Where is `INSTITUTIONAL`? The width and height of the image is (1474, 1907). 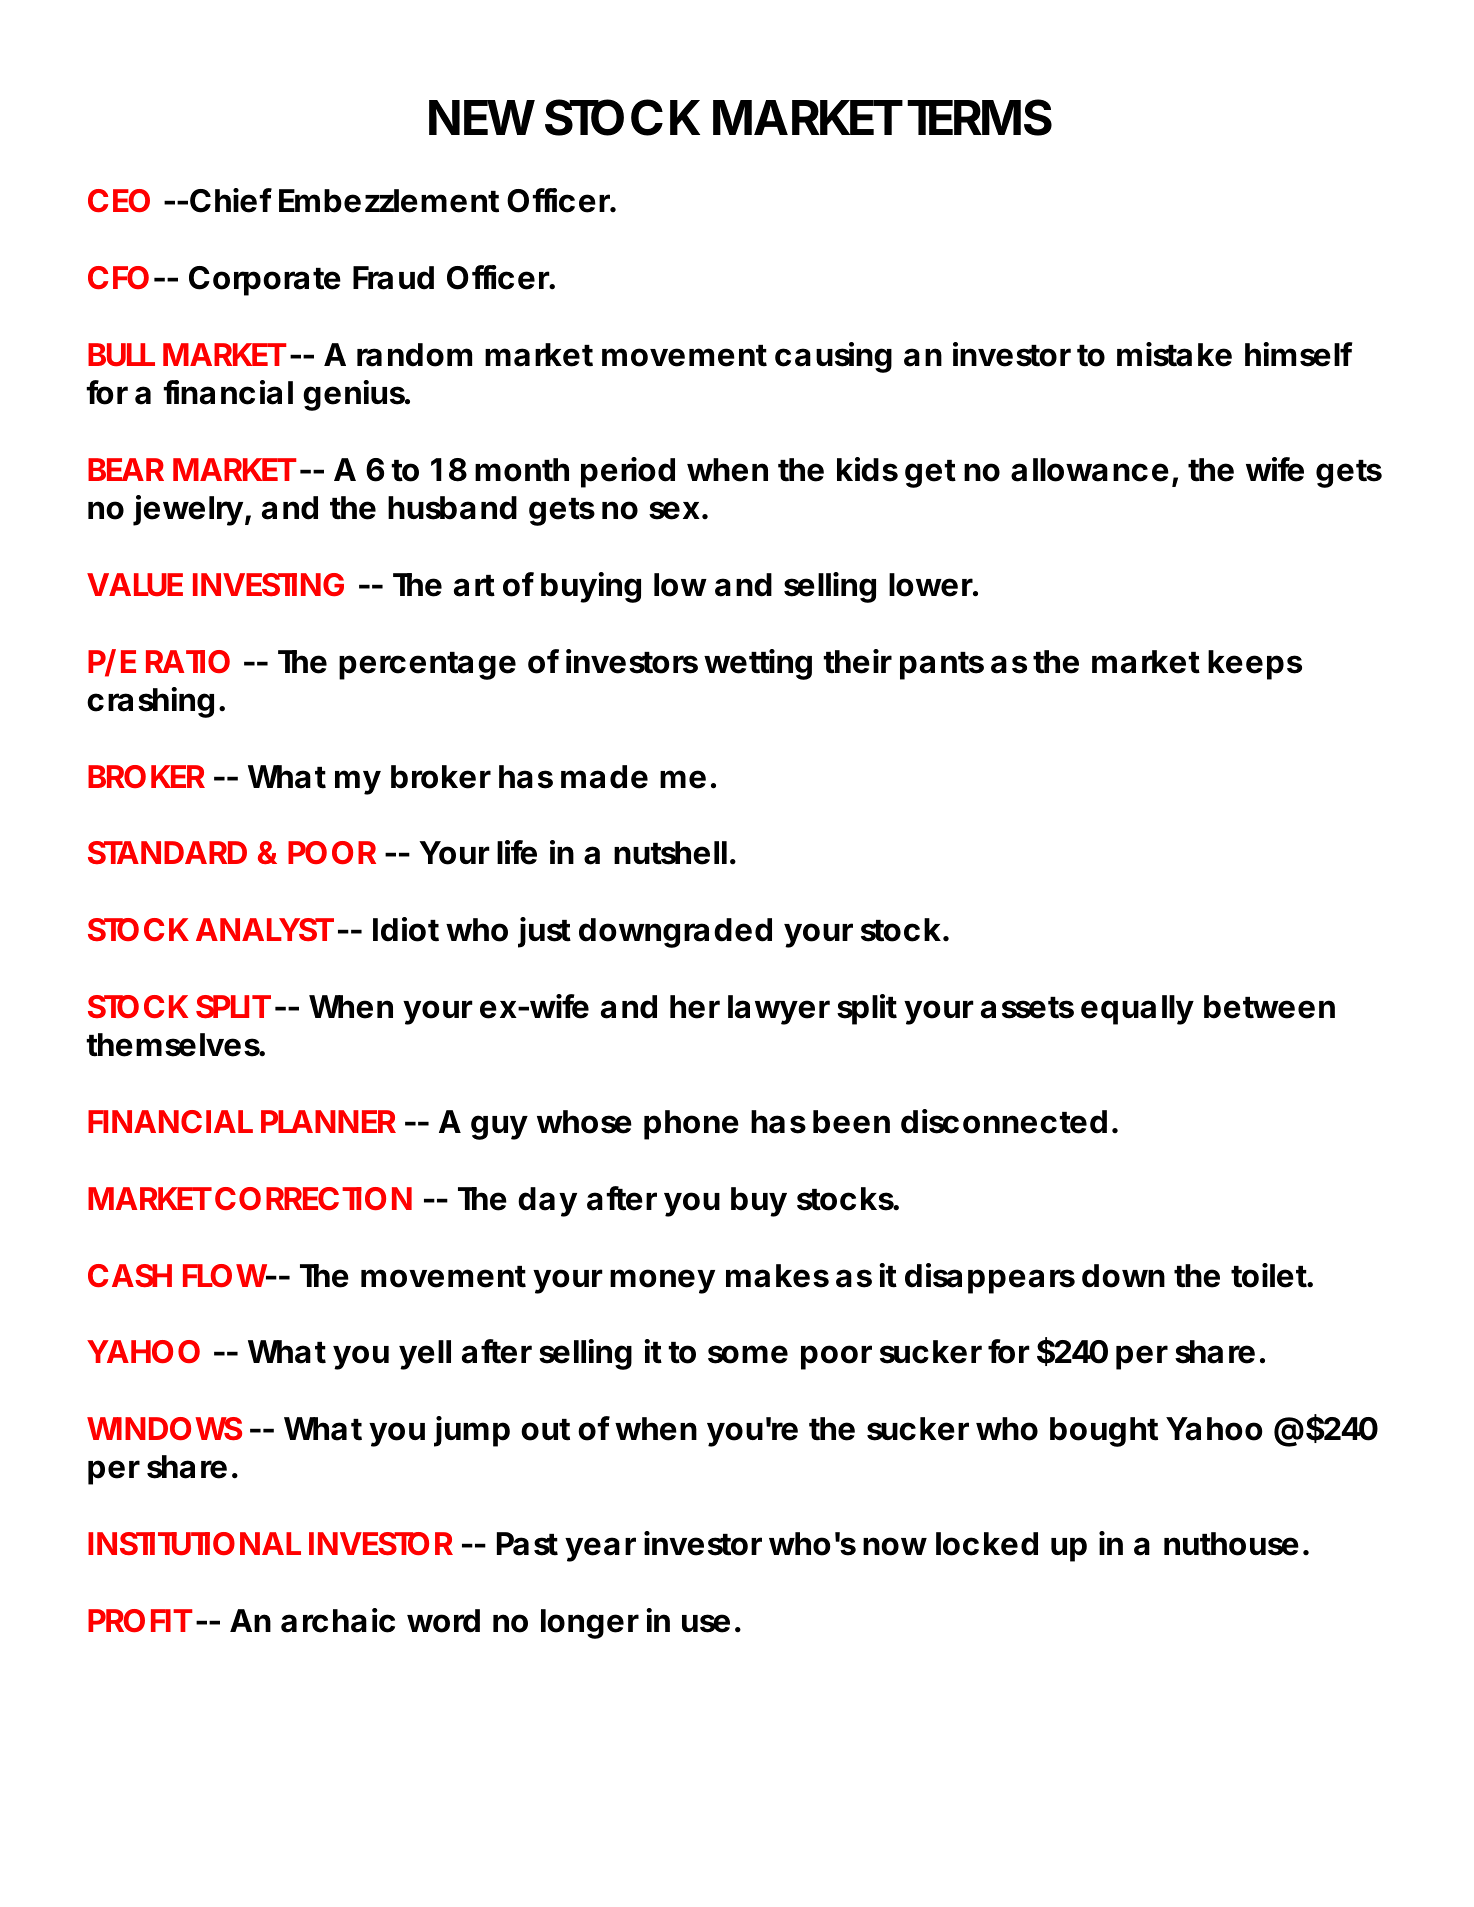 INSTITUTIONAL is located at coordinates (194, 1544).
